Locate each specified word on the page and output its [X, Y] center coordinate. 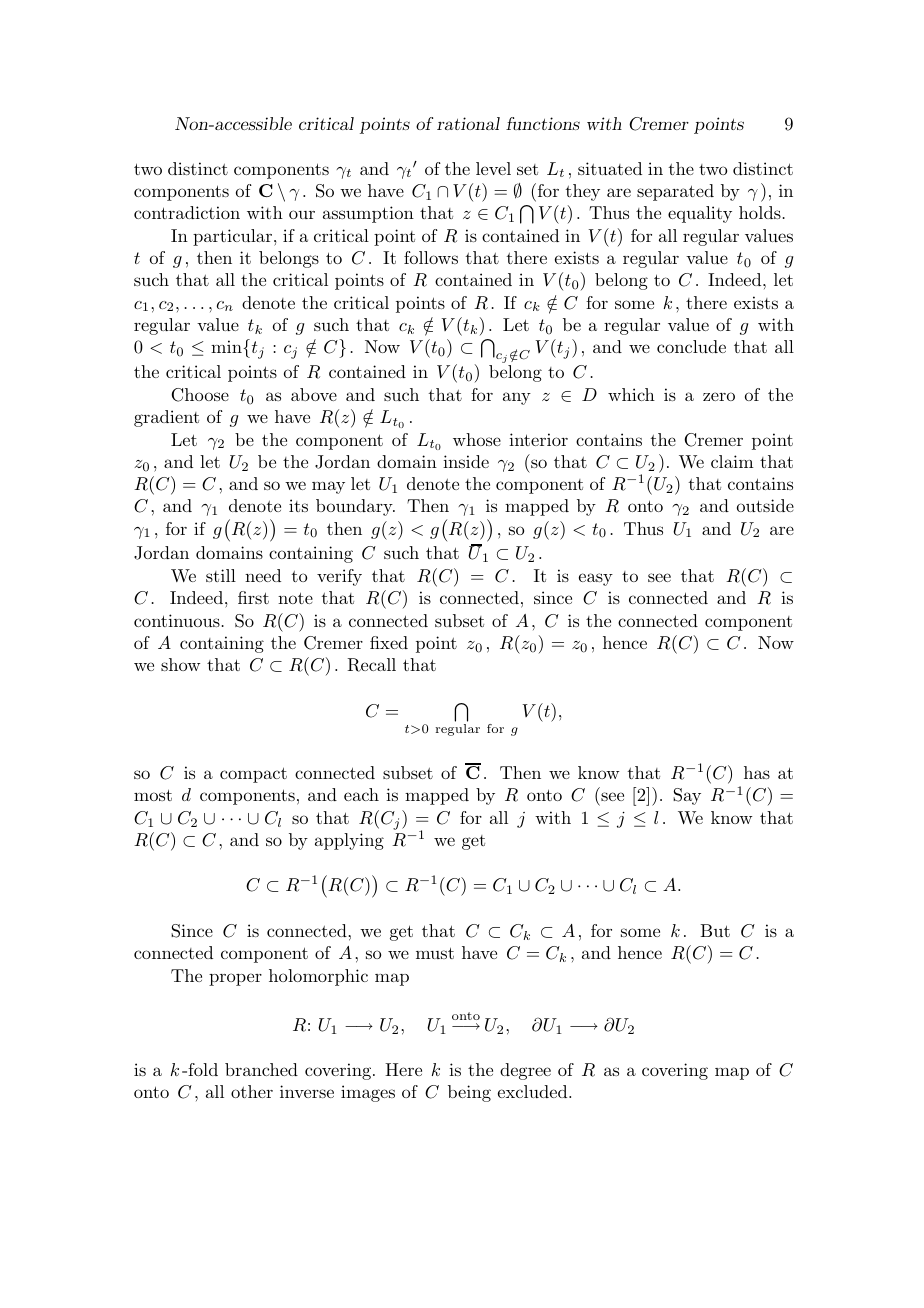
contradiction [187, 212]
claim [732, 461]
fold [202, 1069]
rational [468, 123]
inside [466, 461]
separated [675, 192]
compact [253, 775]
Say [687, 796]
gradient [166, 418]
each [361, 794]
